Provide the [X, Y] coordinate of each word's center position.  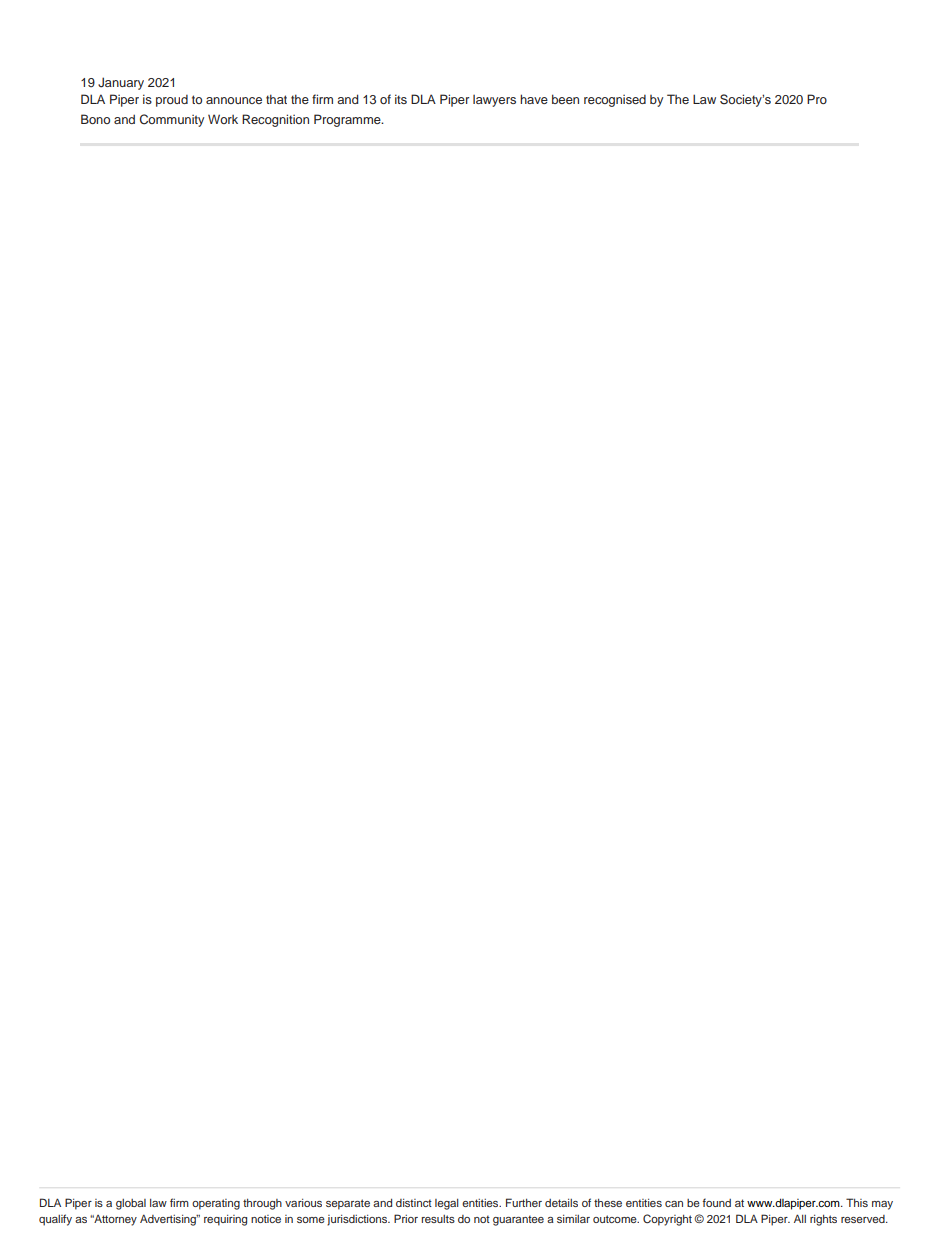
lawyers [494, 101]
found [717, 1202]
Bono [95, 119]
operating [216, 1204]
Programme [348, 120]
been [565, 99]
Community [172, 120]
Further [524, 1202]
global [131, 1204]
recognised [615, 101]
